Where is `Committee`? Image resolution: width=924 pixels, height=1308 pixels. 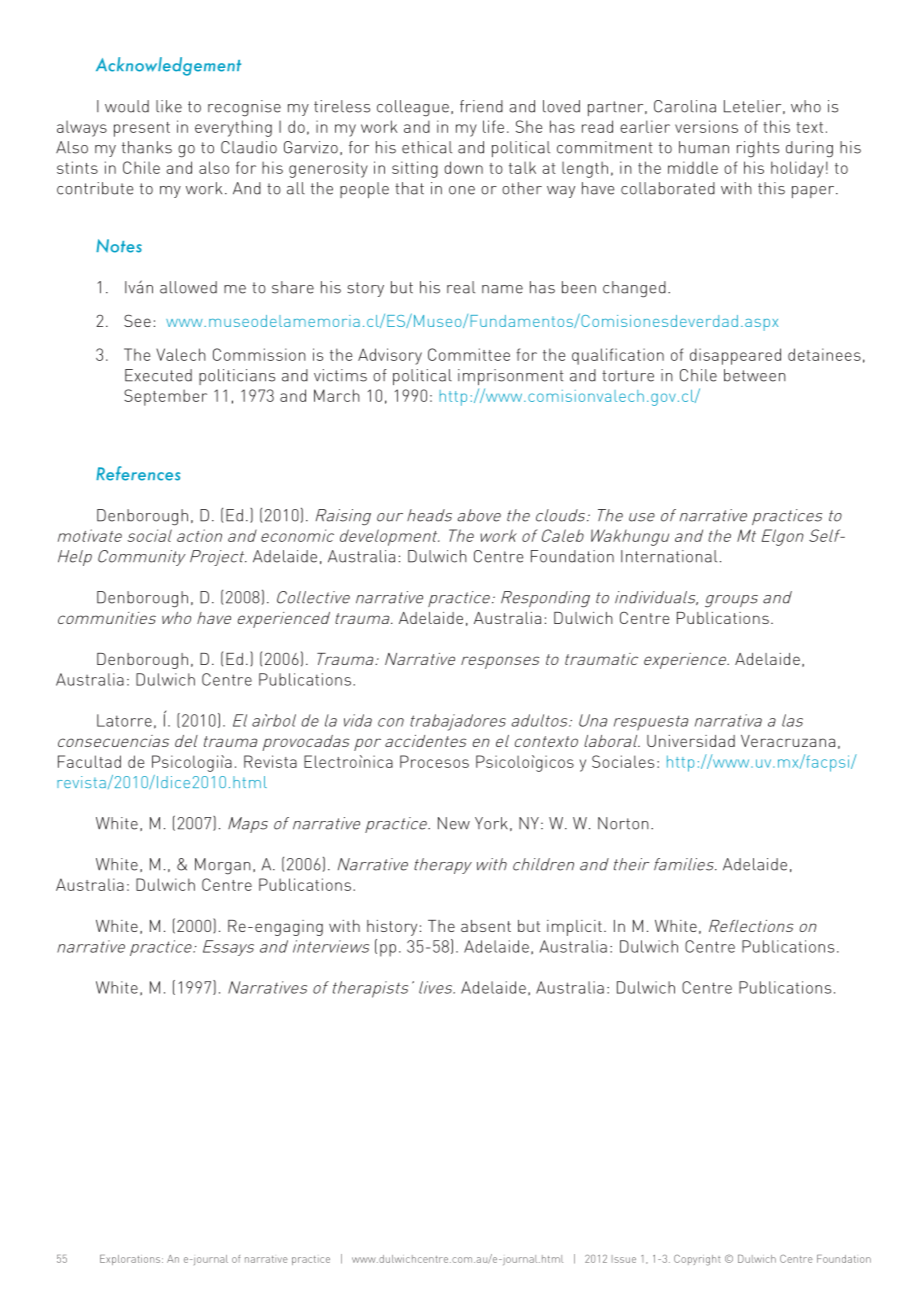
Committee is located at coordinates (469, 354).
